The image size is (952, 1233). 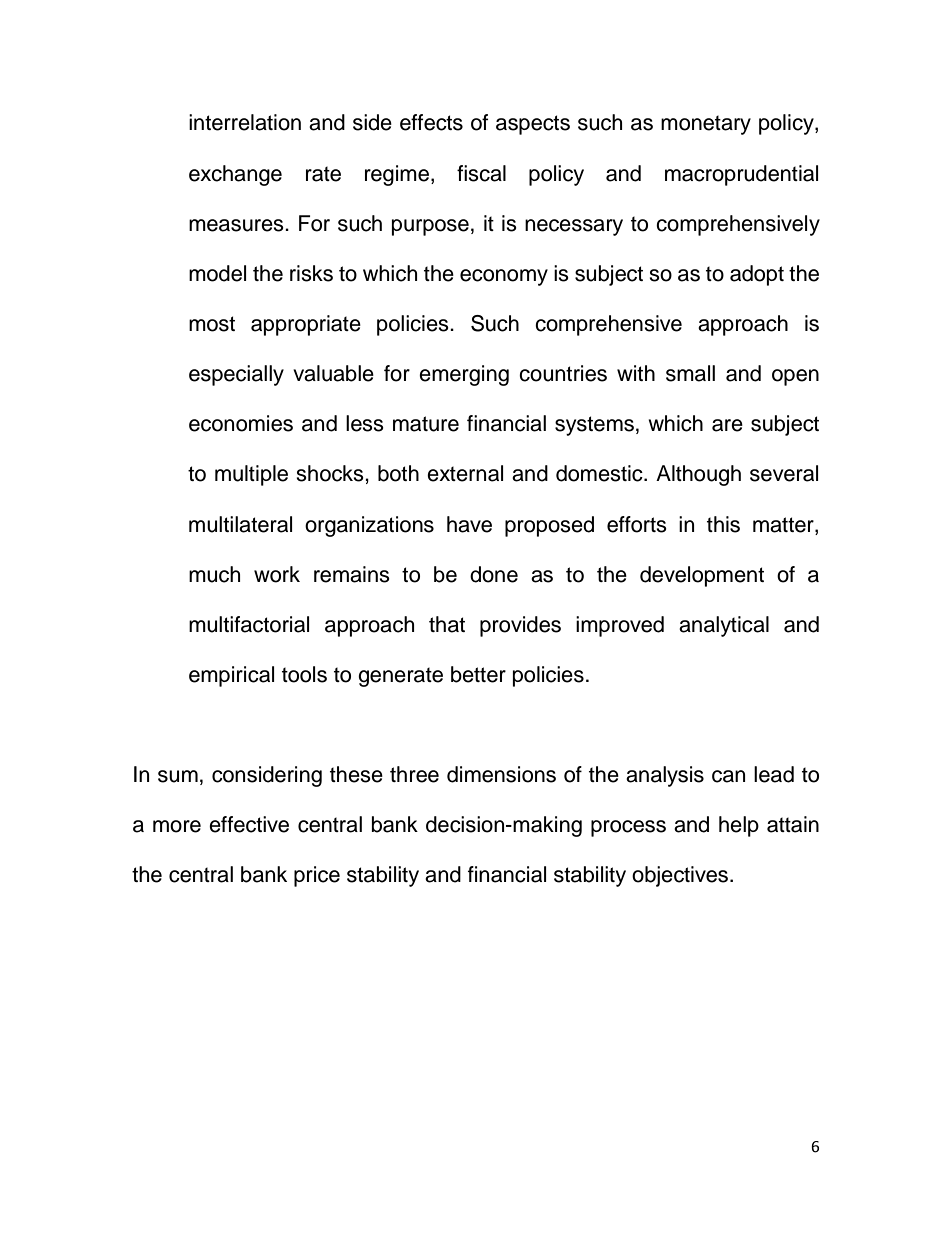 What do you see at coordinates (251, 475) in the image?
I see `multiple` at bounding box center [251, 475].
